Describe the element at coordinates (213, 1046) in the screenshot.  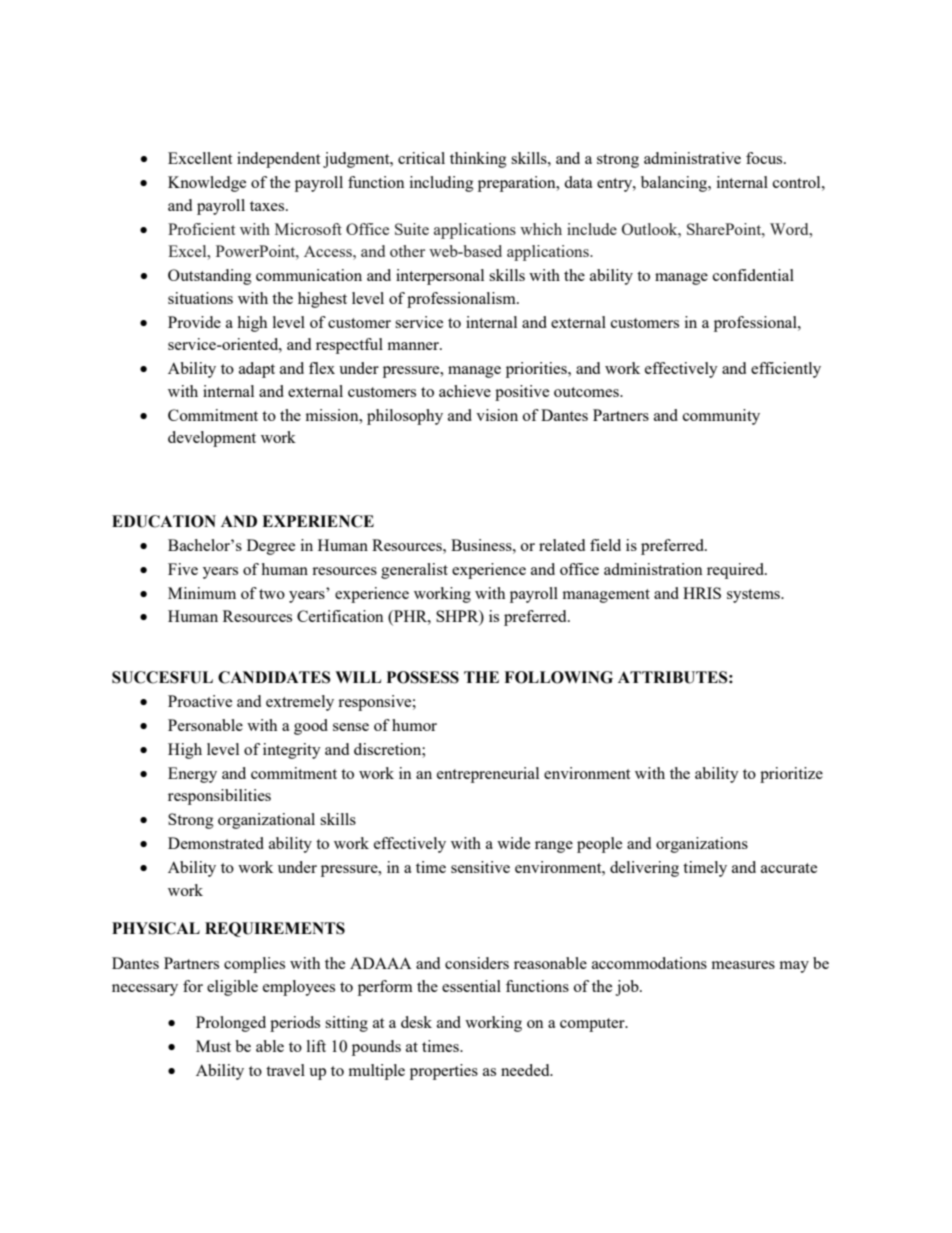
I see `Must` at that location.
